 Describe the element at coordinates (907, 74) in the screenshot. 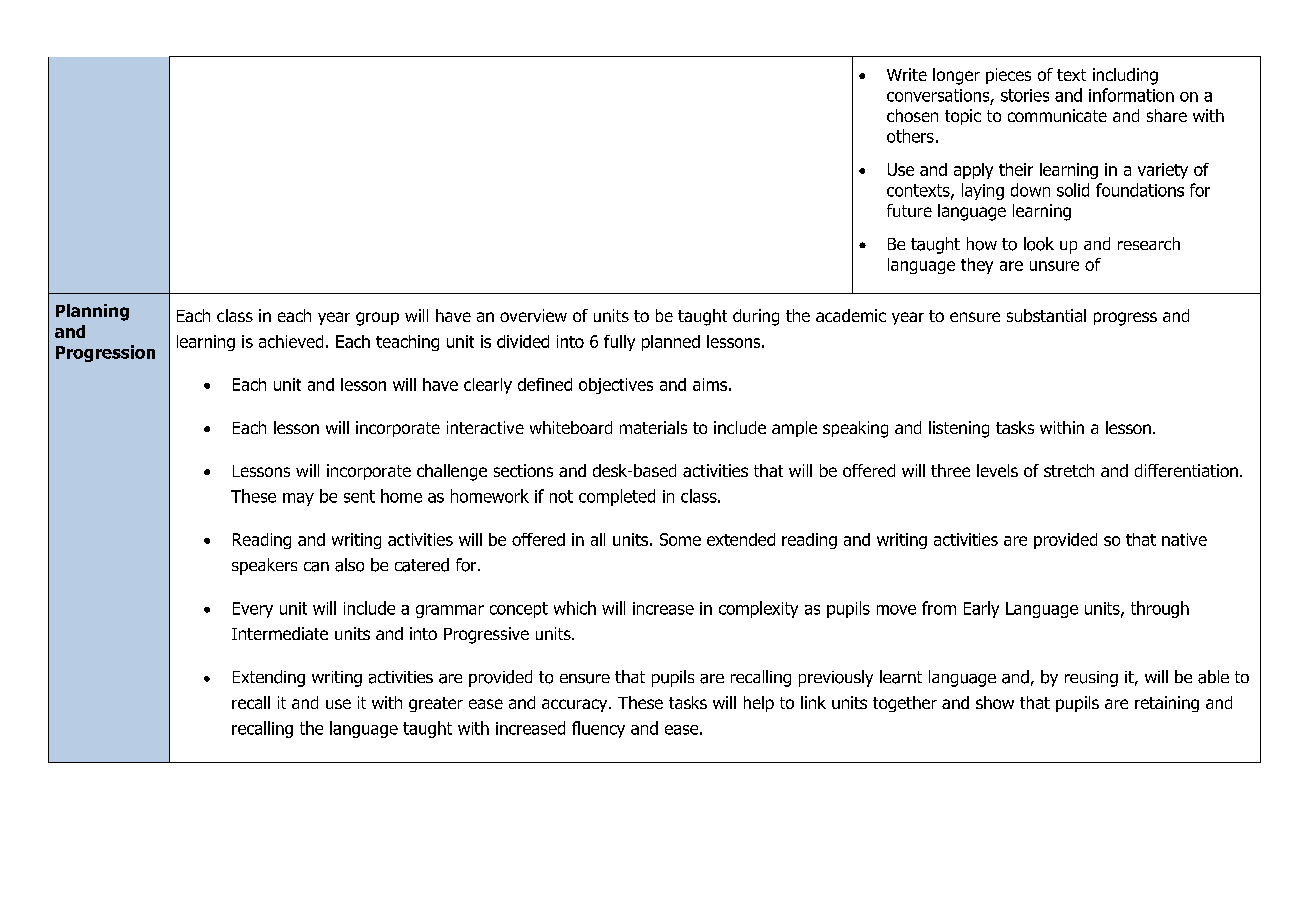

I see `Write` at that location.
